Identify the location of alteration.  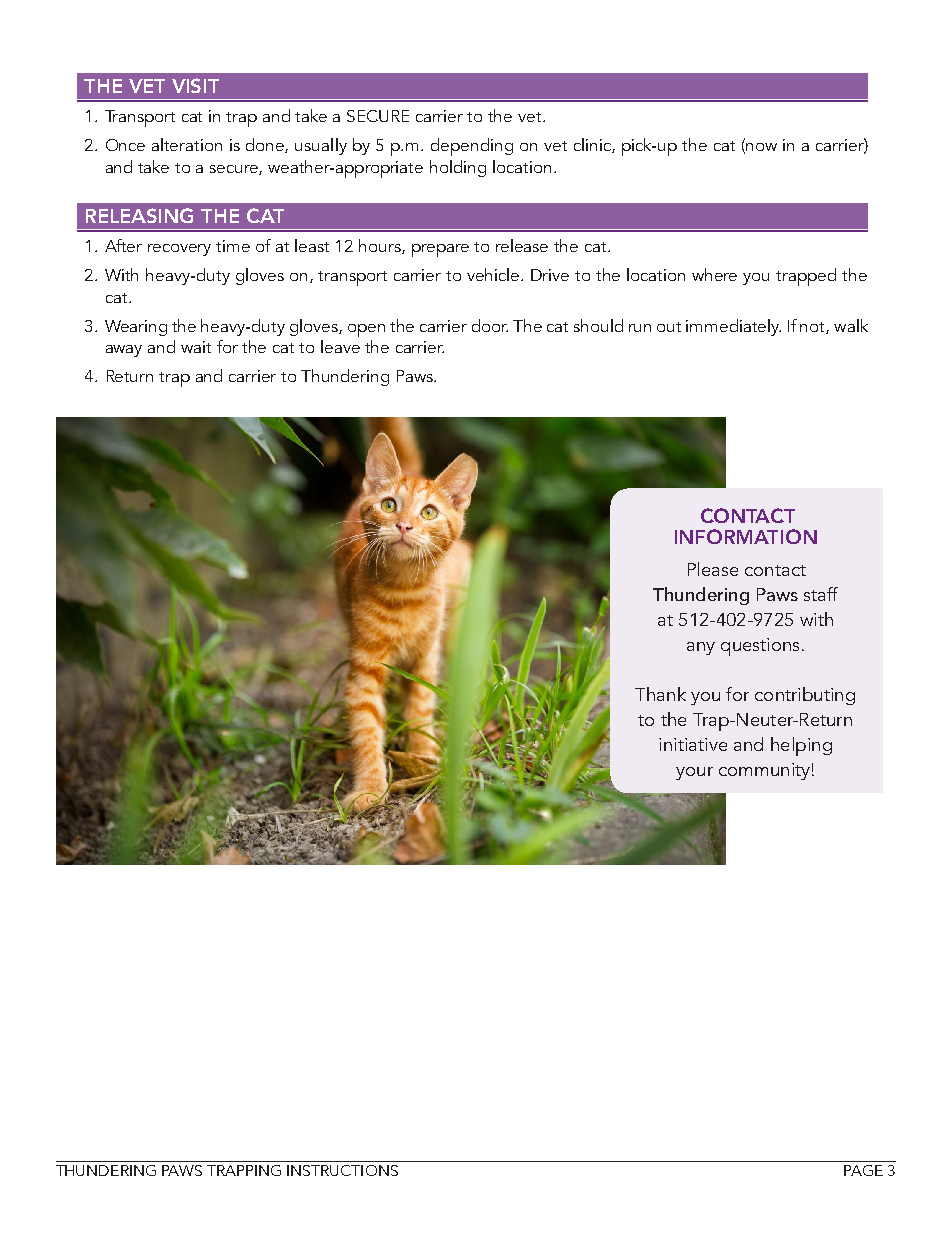
(187, 144).
